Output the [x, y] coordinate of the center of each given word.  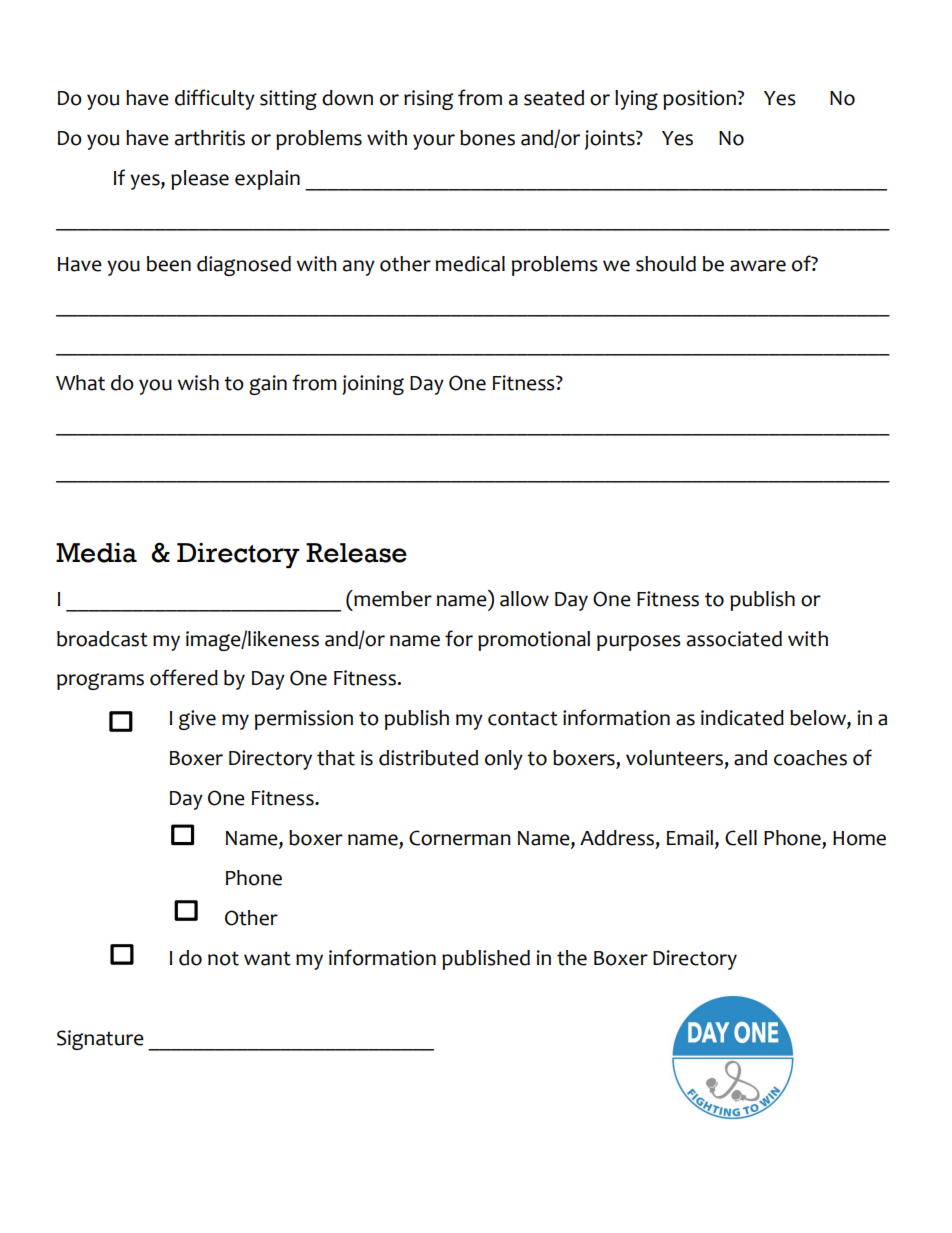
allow [524, 599]
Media [96, 553]
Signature [100, 1040]
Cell [741, 838]
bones [487, 138]
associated [734, 639]
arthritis [210, 138]
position [700, 100]
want [267, 958]
